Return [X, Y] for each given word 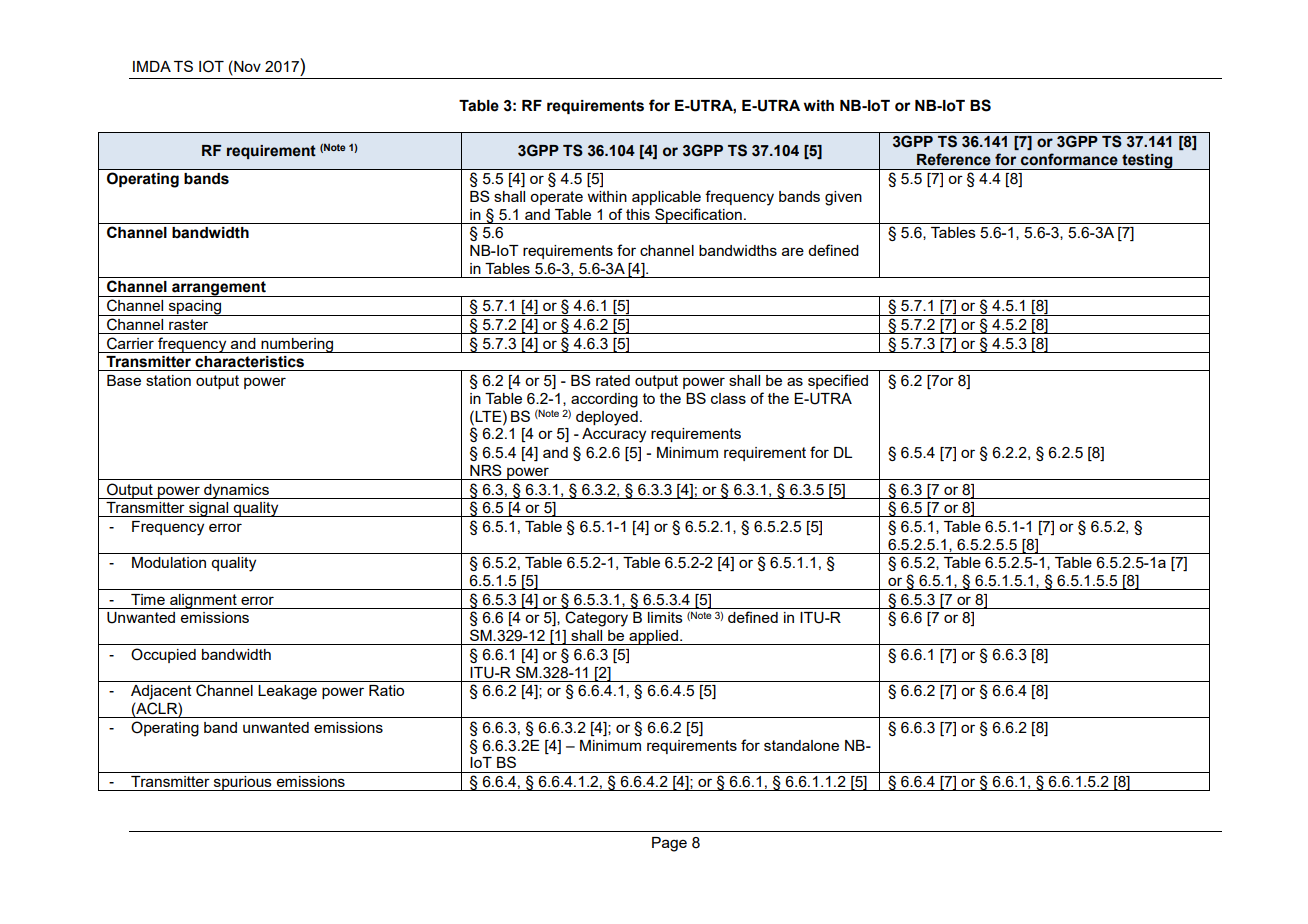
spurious [243, 783]
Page [669, 844]
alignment [203, 601]
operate [556, 198]
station [168, 380]
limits [665, 617]
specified [838, 381]
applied [653, 637]
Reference [954, 159]
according [604, 400]
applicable [666, 198]
